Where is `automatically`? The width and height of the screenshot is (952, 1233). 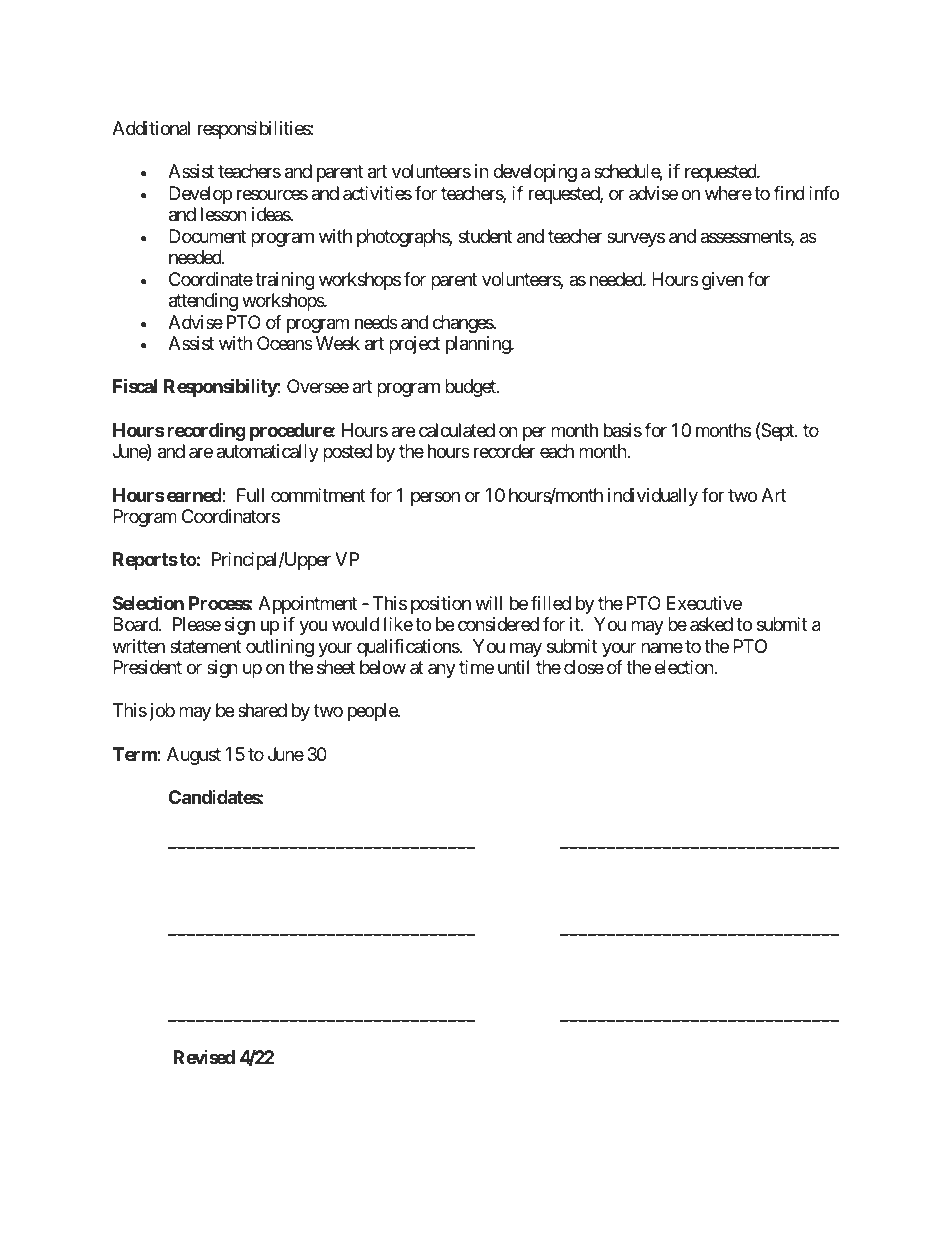
automatically is located at coordinates (267, 453).
